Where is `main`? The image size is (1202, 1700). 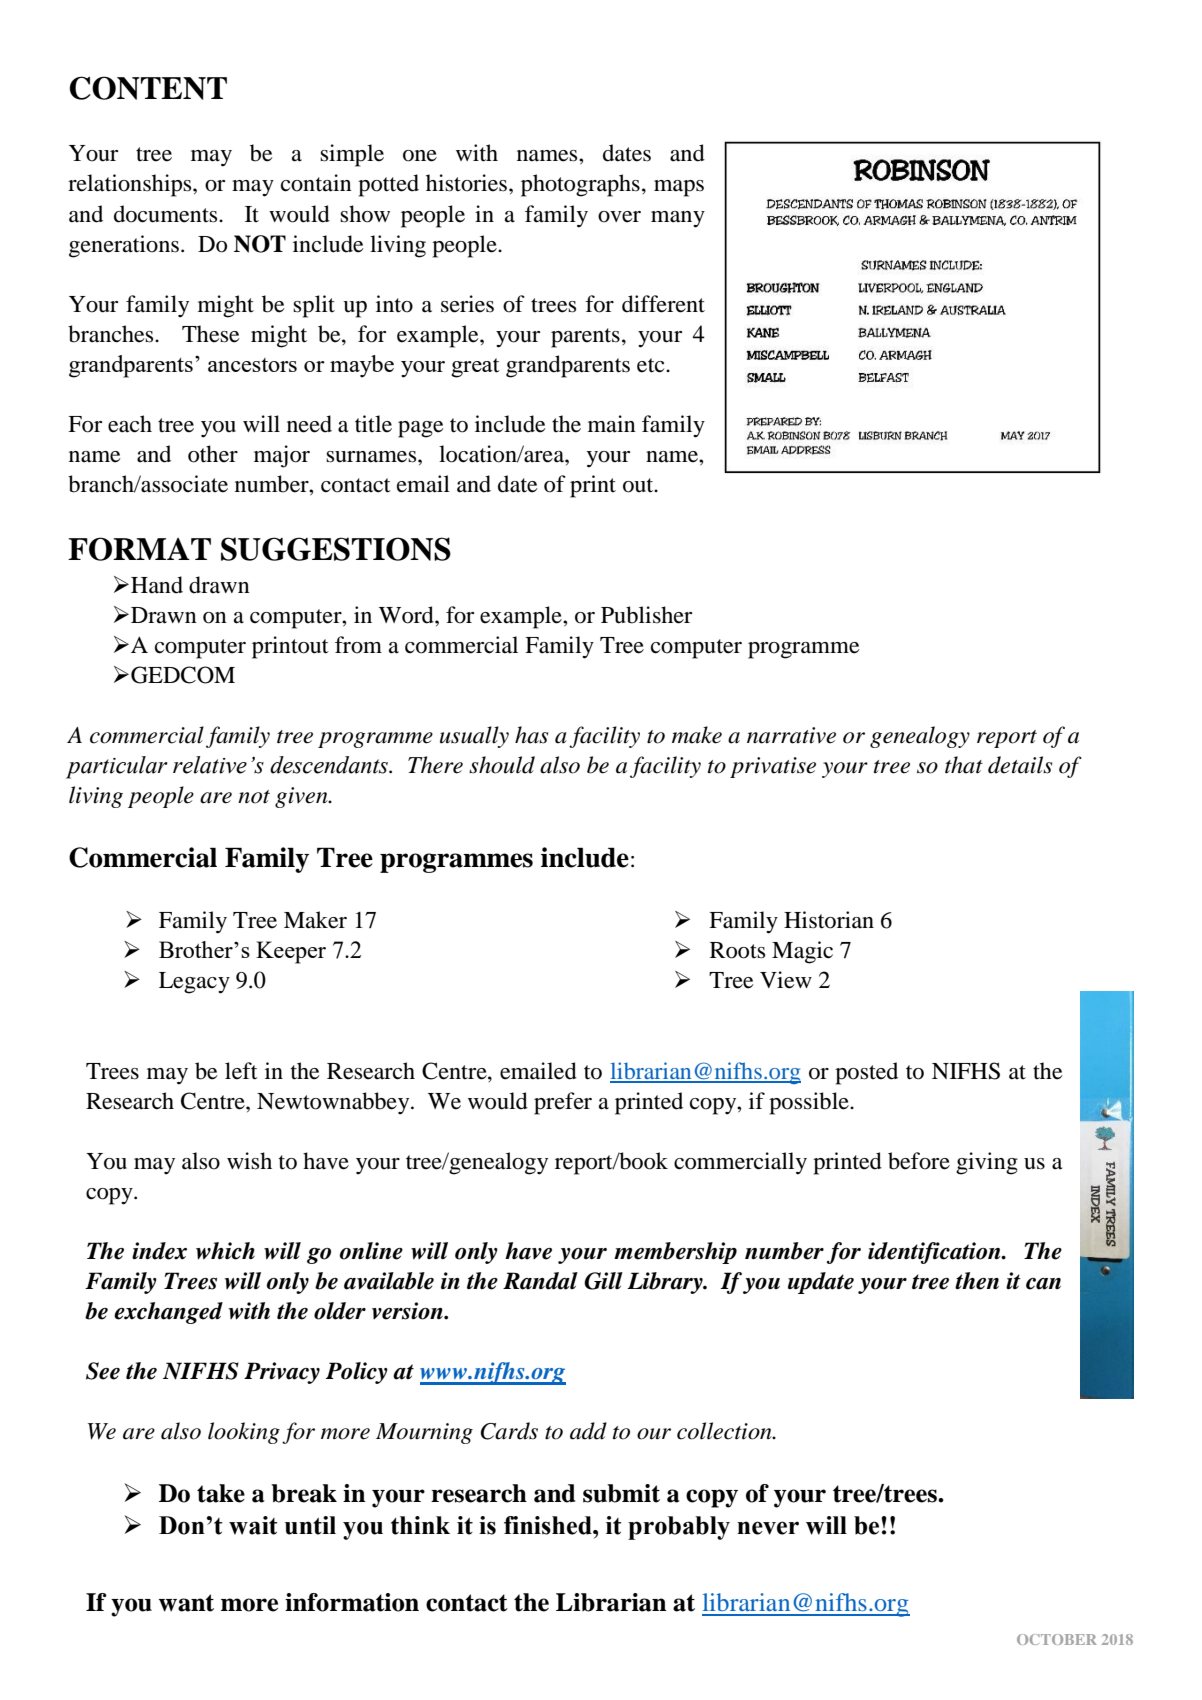 main is located at coordinates (612, 424).
